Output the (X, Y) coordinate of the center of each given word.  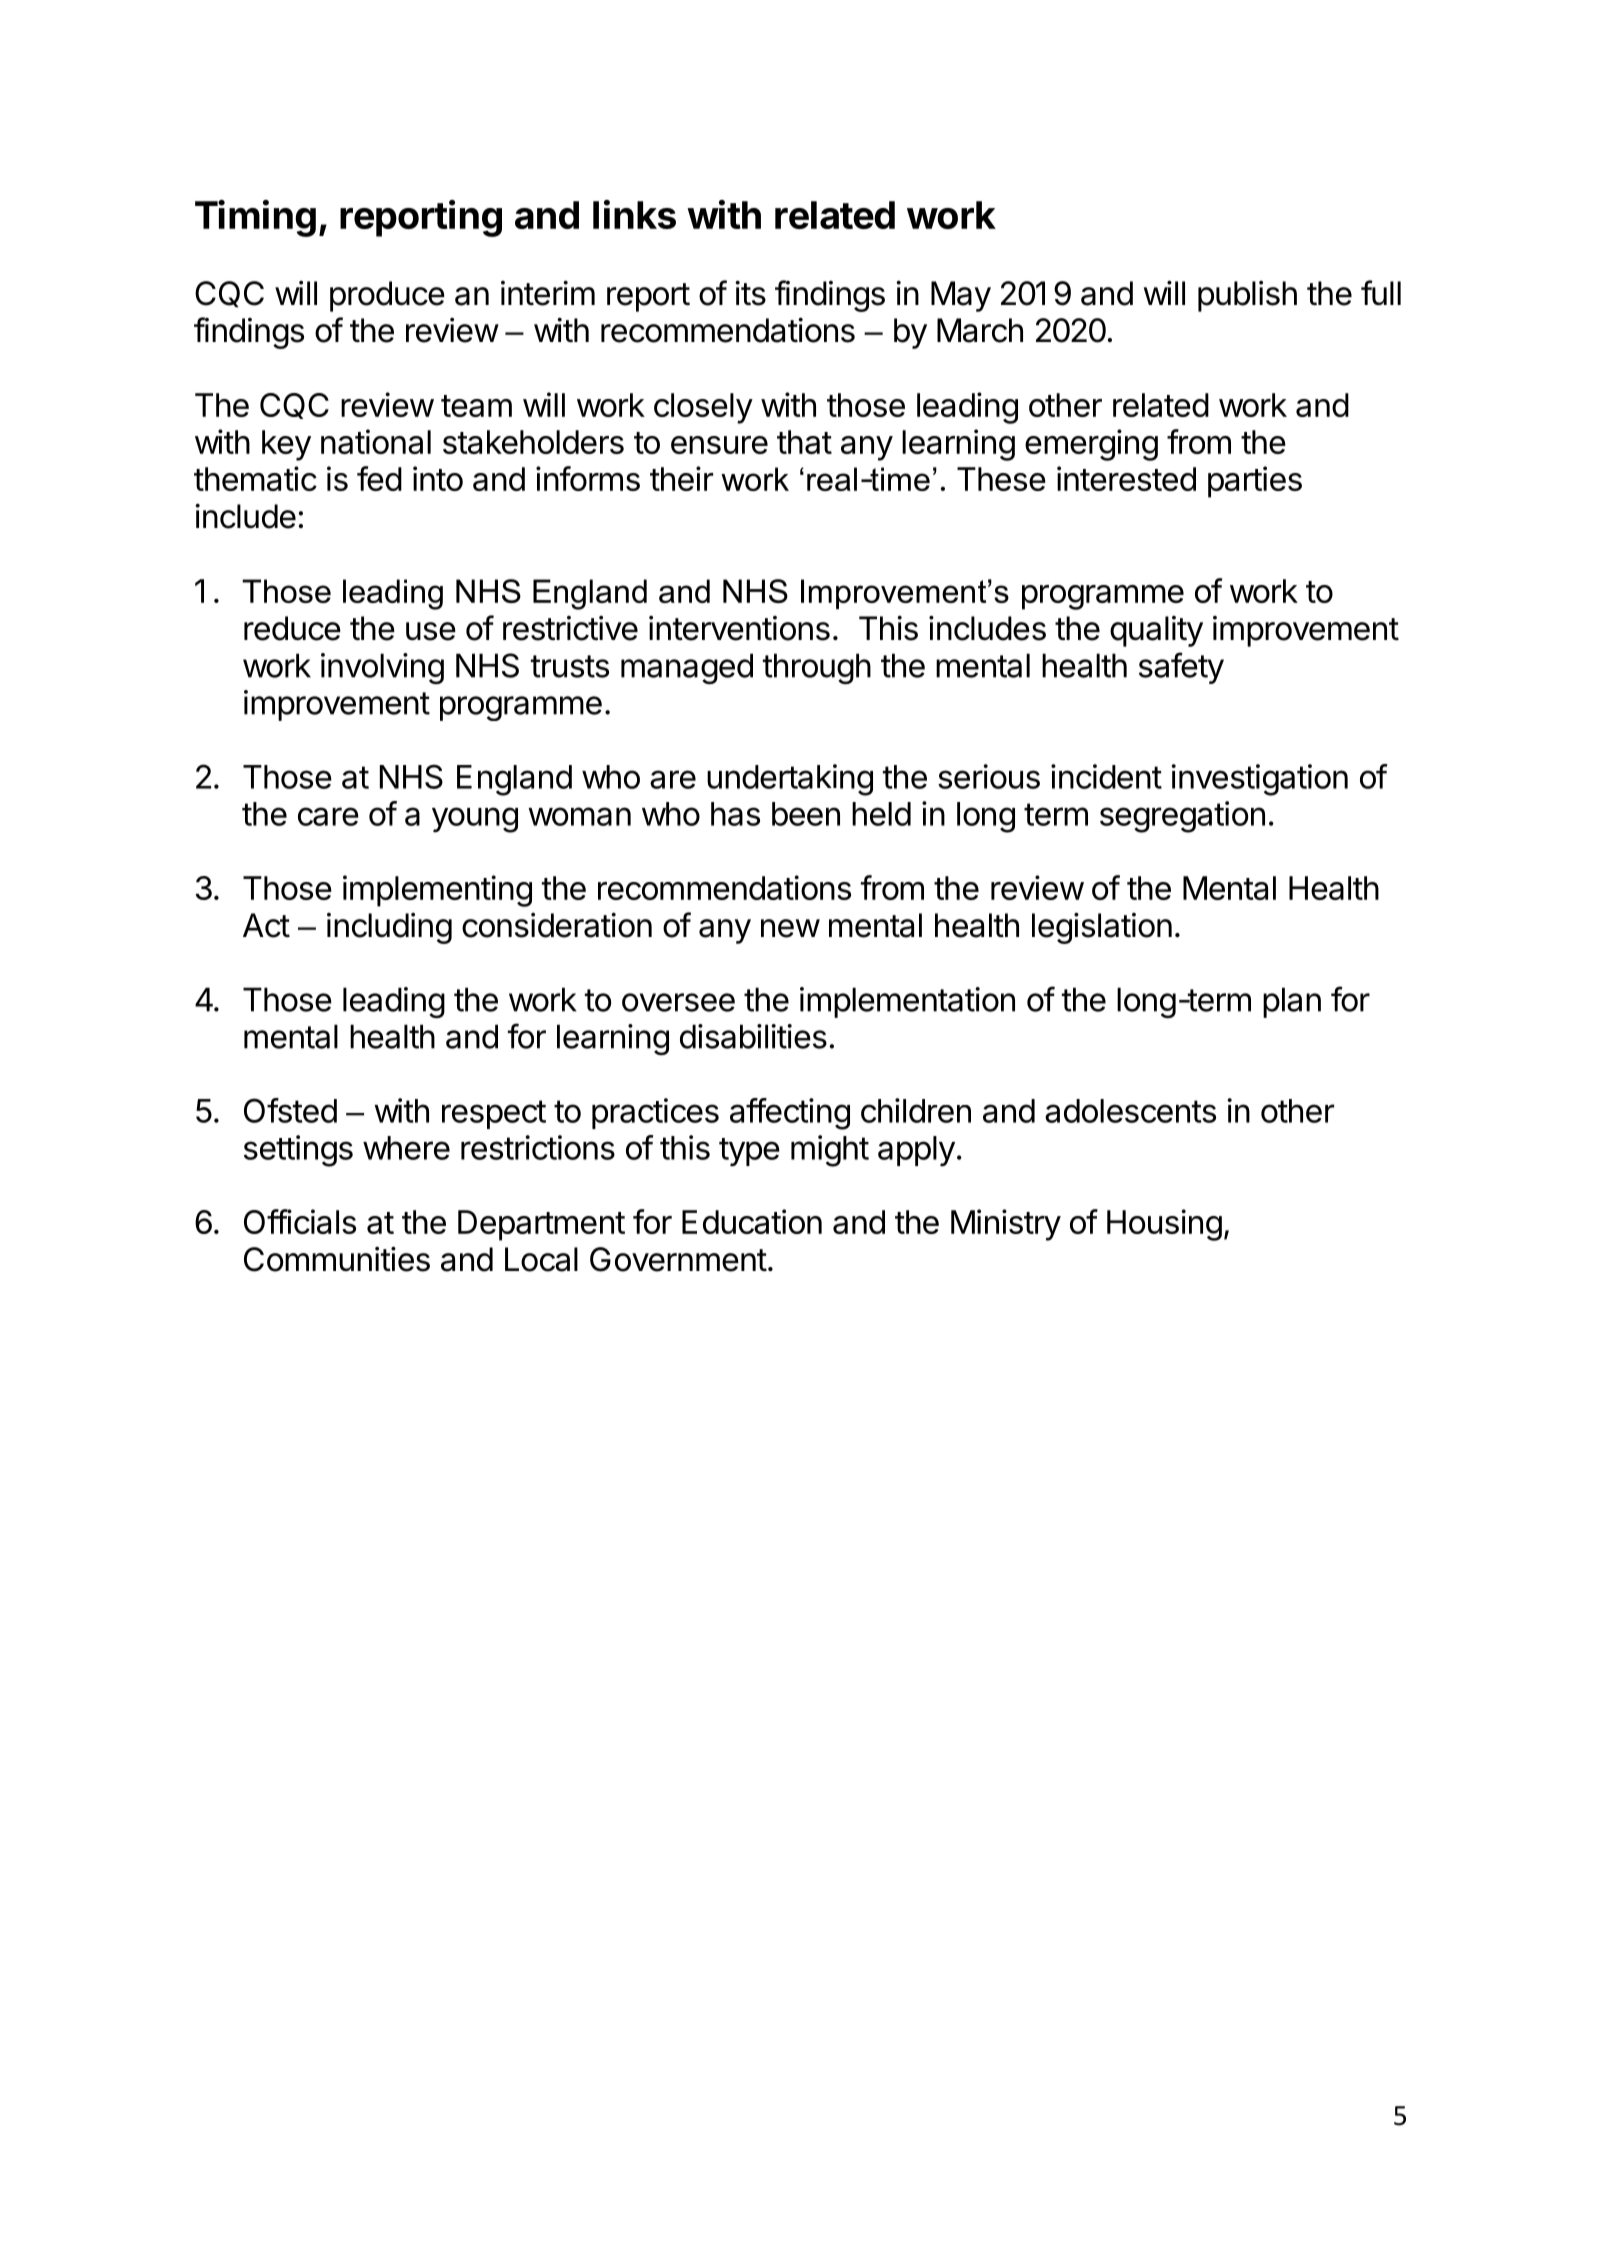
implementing (437, 891)
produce (387, 296)
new (790, 928)
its (750, 293)
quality (1156, 631)
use (431, 631)
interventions (739, 628)
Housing (1164, 1225)
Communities (337, 1259)
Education (752, 1221)
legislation (1102, 928)
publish (1247, 296)
